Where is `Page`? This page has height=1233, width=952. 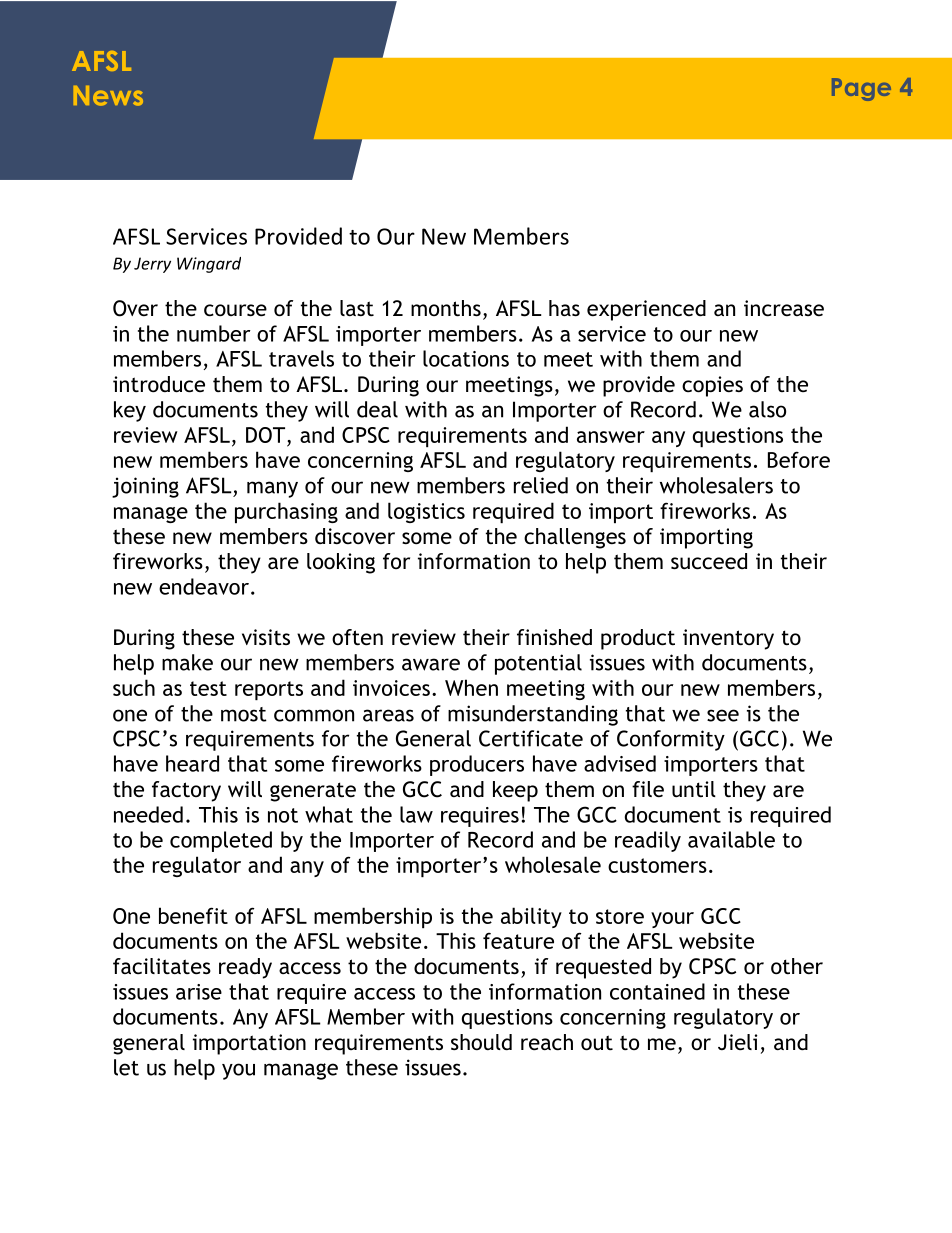
Page is located at coordinates (861, 89).
